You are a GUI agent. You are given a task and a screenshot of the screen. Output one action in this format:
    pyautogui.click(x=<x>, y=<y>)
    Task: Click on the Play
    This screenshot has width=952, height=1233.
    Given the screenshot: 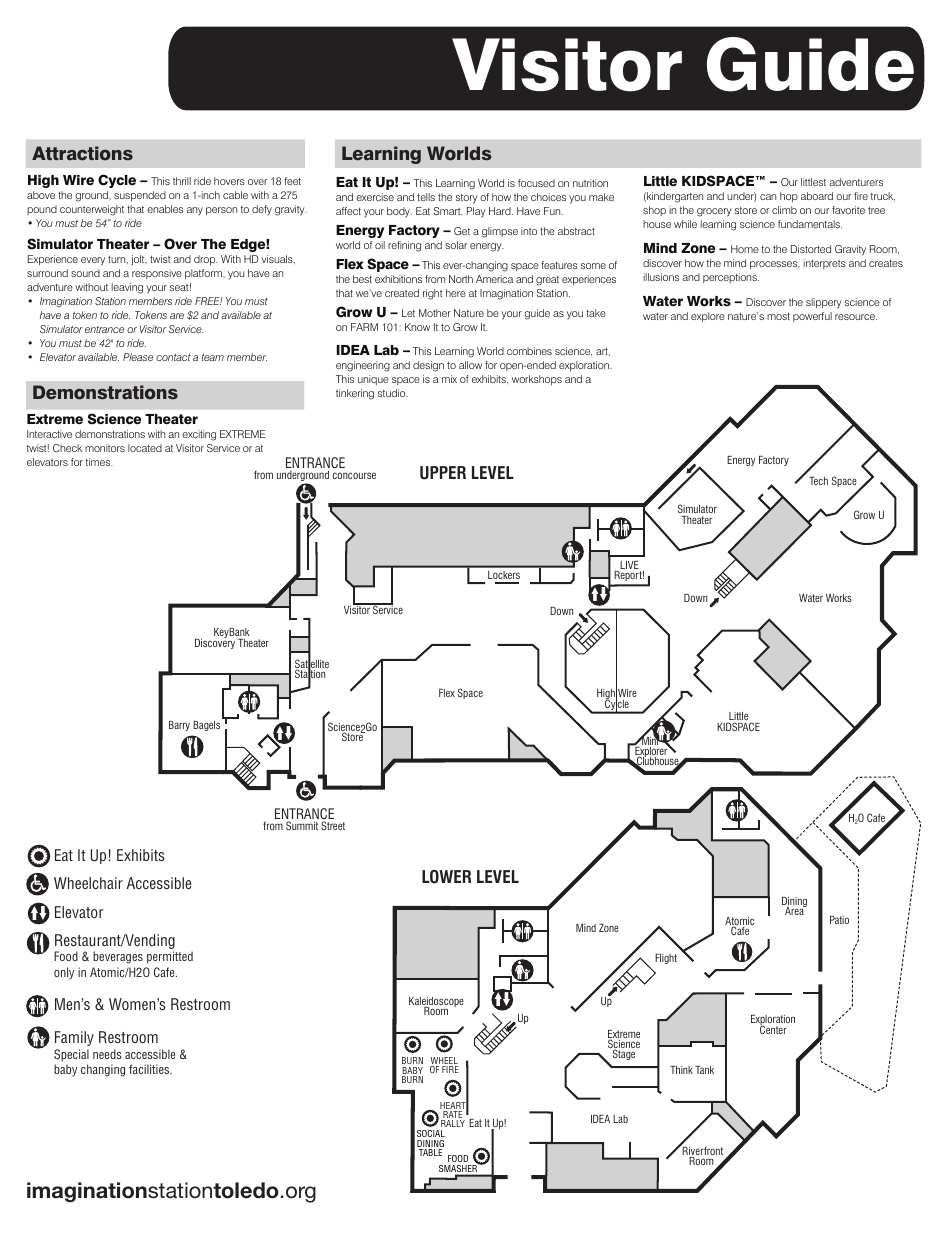 What is the action you would take?
    pyautogui.click(x=476, y=212)
